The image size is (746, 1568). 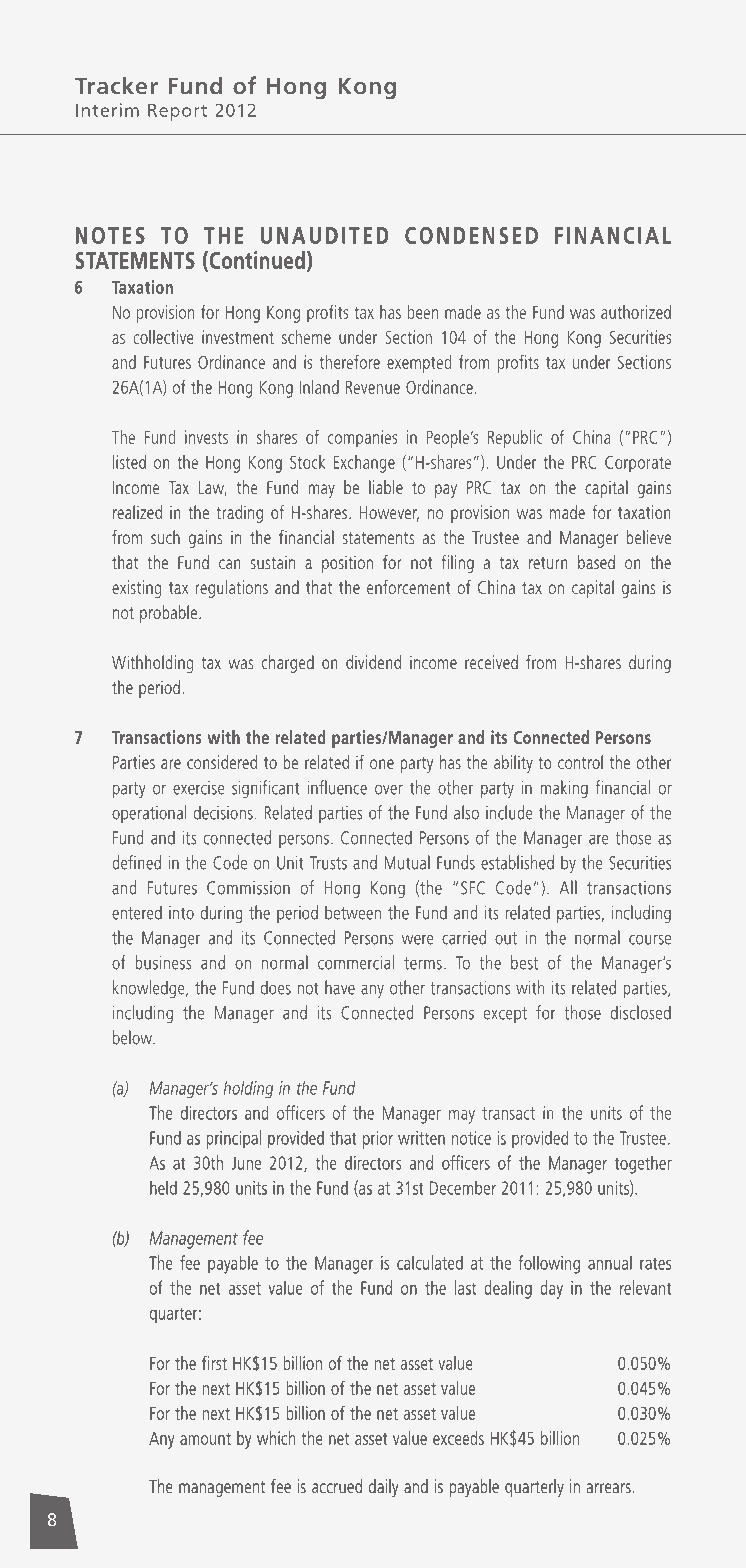 I want to click on Report, so click(x=177, y=112).
